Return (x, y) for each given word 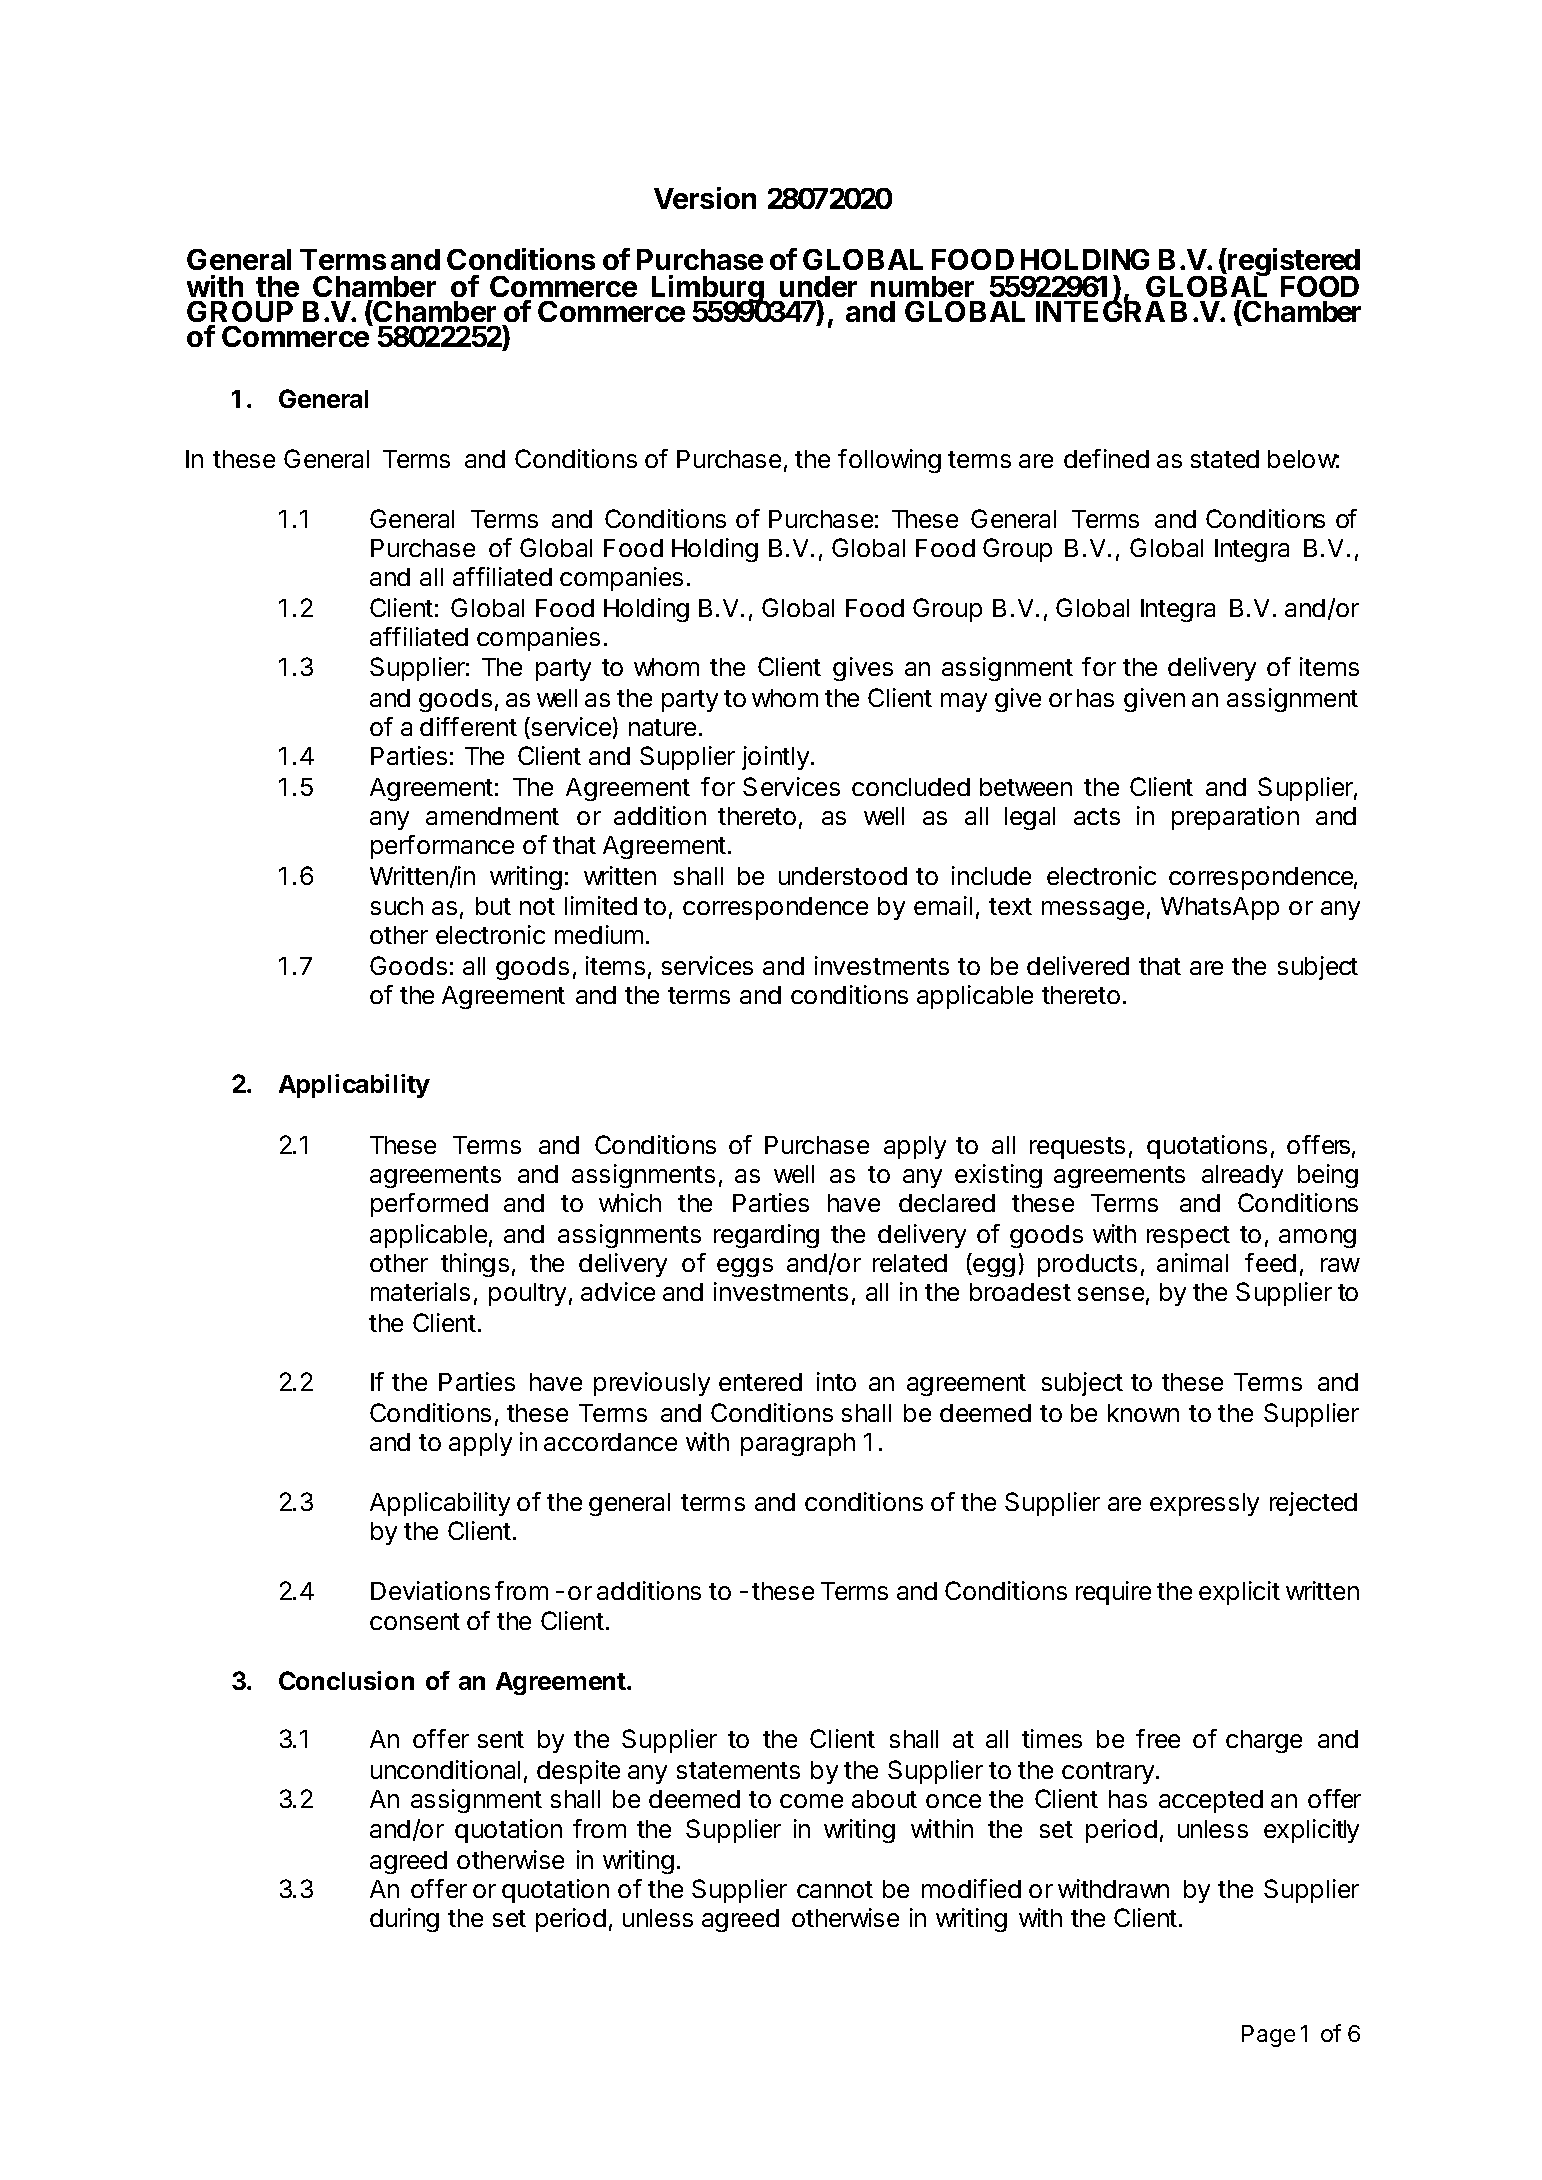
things (475, 1265)
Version (705, 198)
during (404, 1920)
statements (738, 1770)
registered (1293, 263)
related (910, 1263)
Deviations (430, 1590)
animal (1192, 1262)
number (922, 286)
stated (1225, 459)
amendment (492, 816)
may (964, 702)
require (1113, 1593)
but (493, 906)
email (943, 905)
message (1093, 910)
